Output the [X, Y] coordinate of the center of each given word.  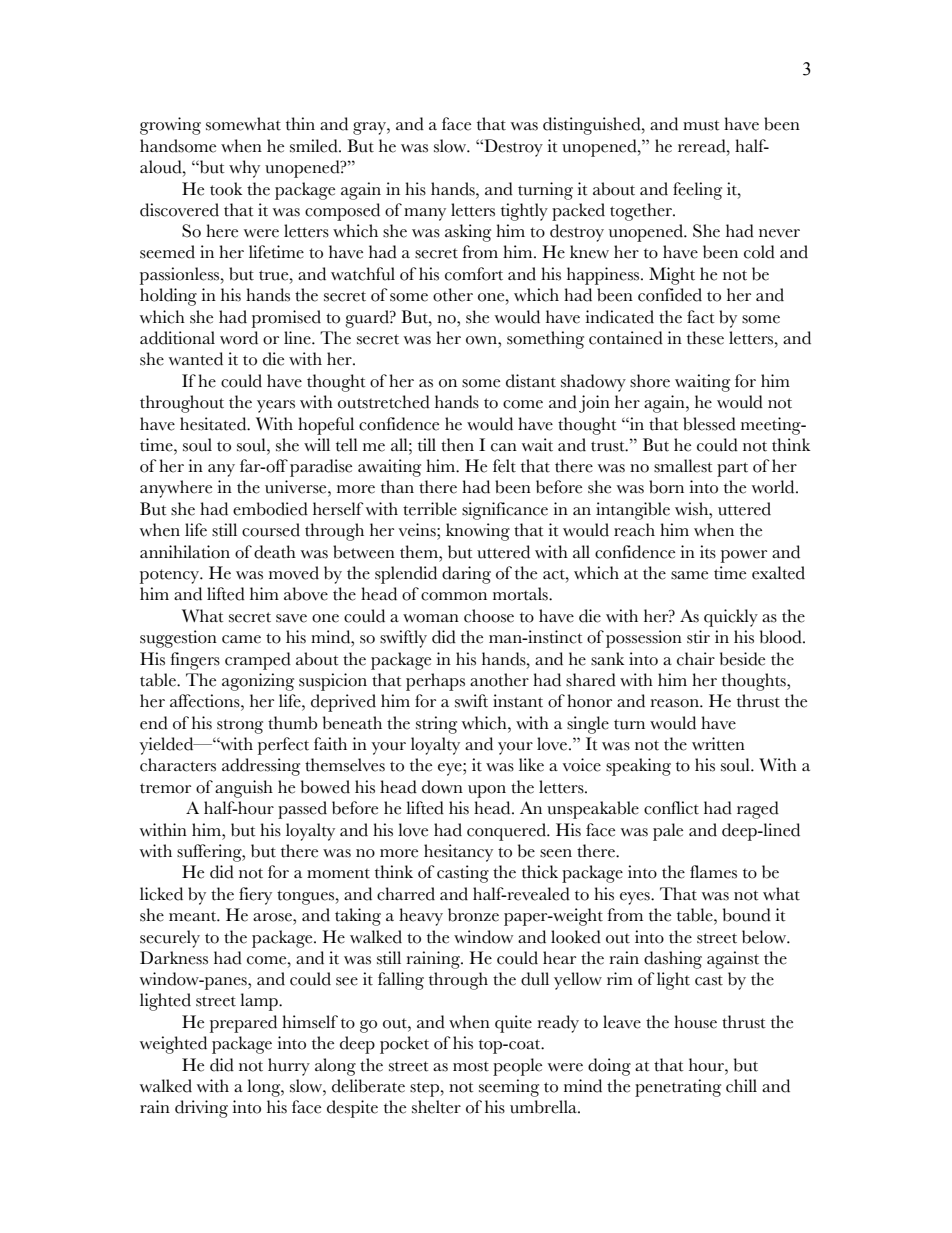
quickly [731, 618]
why [244, 169]
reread [703, 146]
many [425, 214]
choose [489, 616]
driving [201, 1109]
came [241, 639]
